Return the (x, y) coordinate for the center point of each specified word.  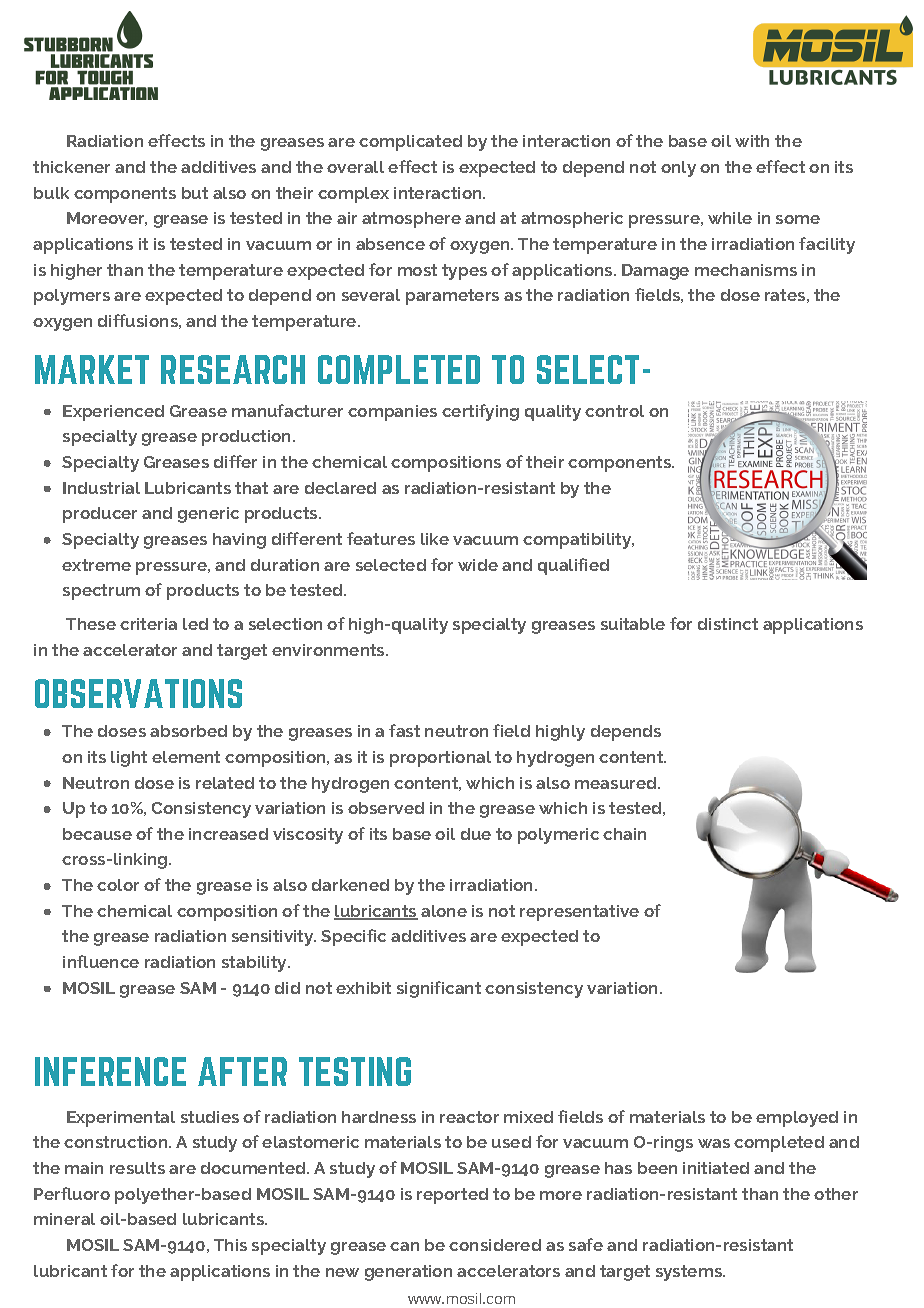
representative (579, 913)
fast (404, 730)
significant (439, 989)
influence (101, 961)
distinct (728, 624)
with (752, 141)
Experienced (113, 413)
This (230, 1245)
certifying (480, 412)
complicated (410, 143)
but (195, 193)
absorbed (188, 731)
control (614, 411)
